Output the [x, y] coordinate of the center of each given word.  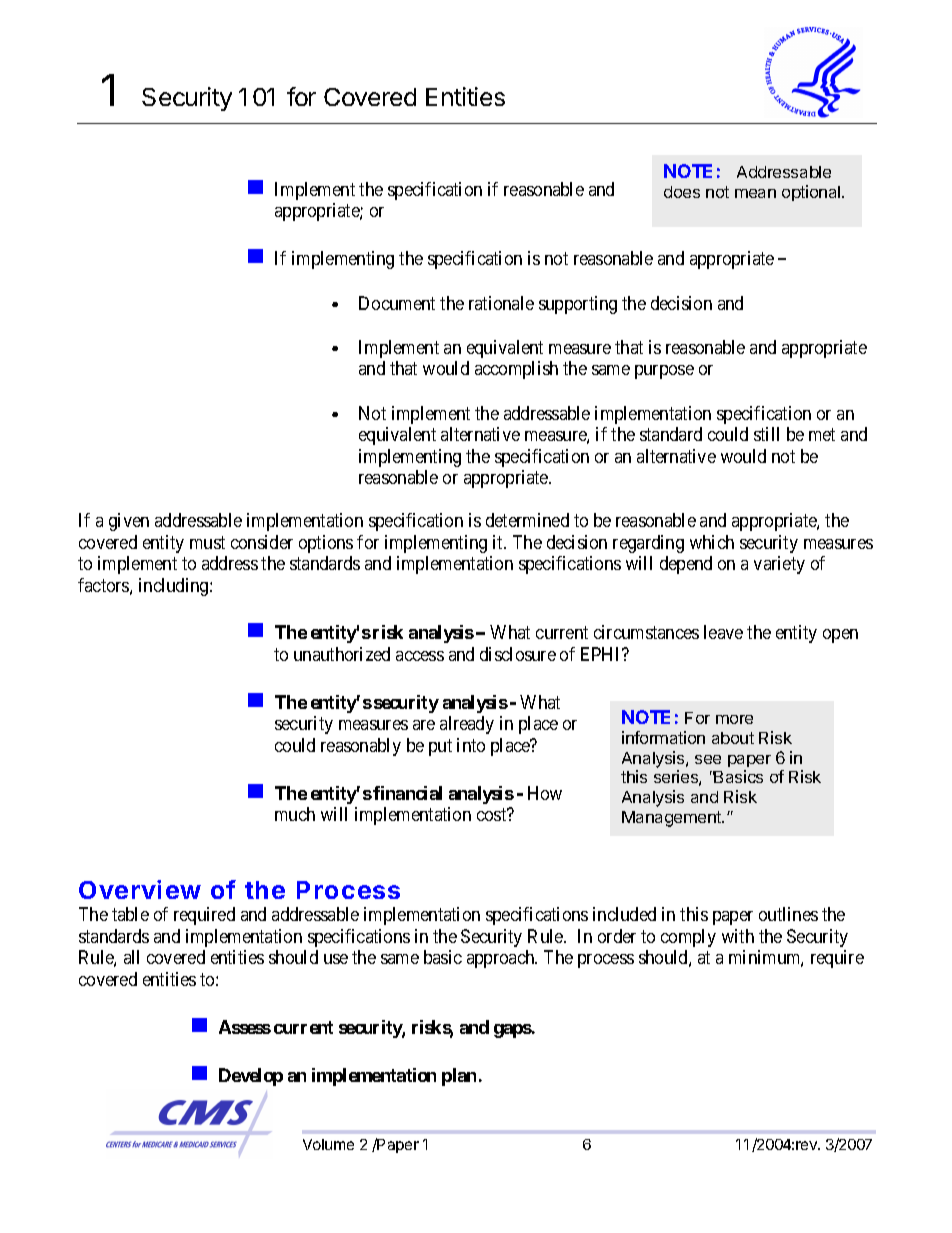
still [766, 434]
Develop [251, 1077]
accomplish [516, 370]
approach [502, 959]
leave [723, 632]
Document [397, 303]
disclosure [518, 654]
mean [755, 193]
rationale [501, 303]
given [129, 522]
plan [459, 1077]
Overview [140, 889]
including [175, 587]
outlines [788, 914]
